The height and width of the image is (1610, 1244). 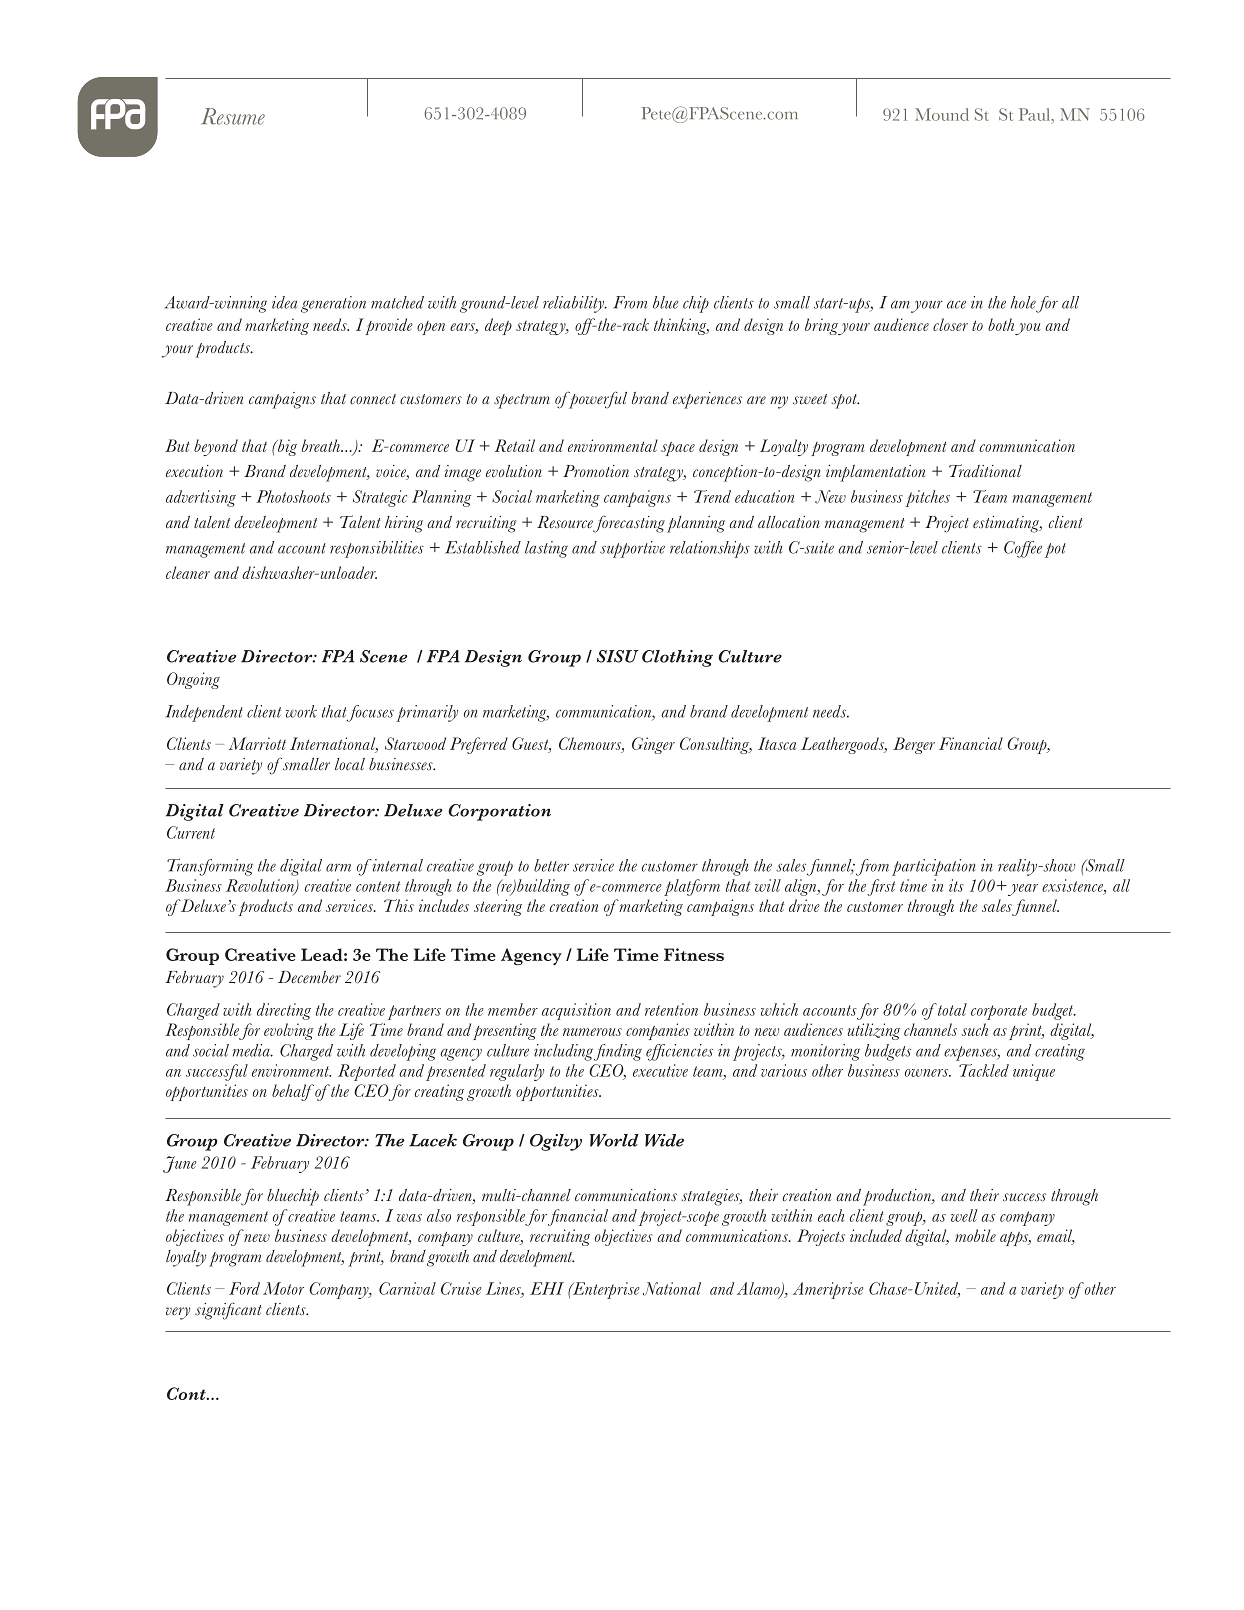 What do you see at coordinates (628, 524) in the image?
I see `forecasting` at bounding box center [628, 524].
